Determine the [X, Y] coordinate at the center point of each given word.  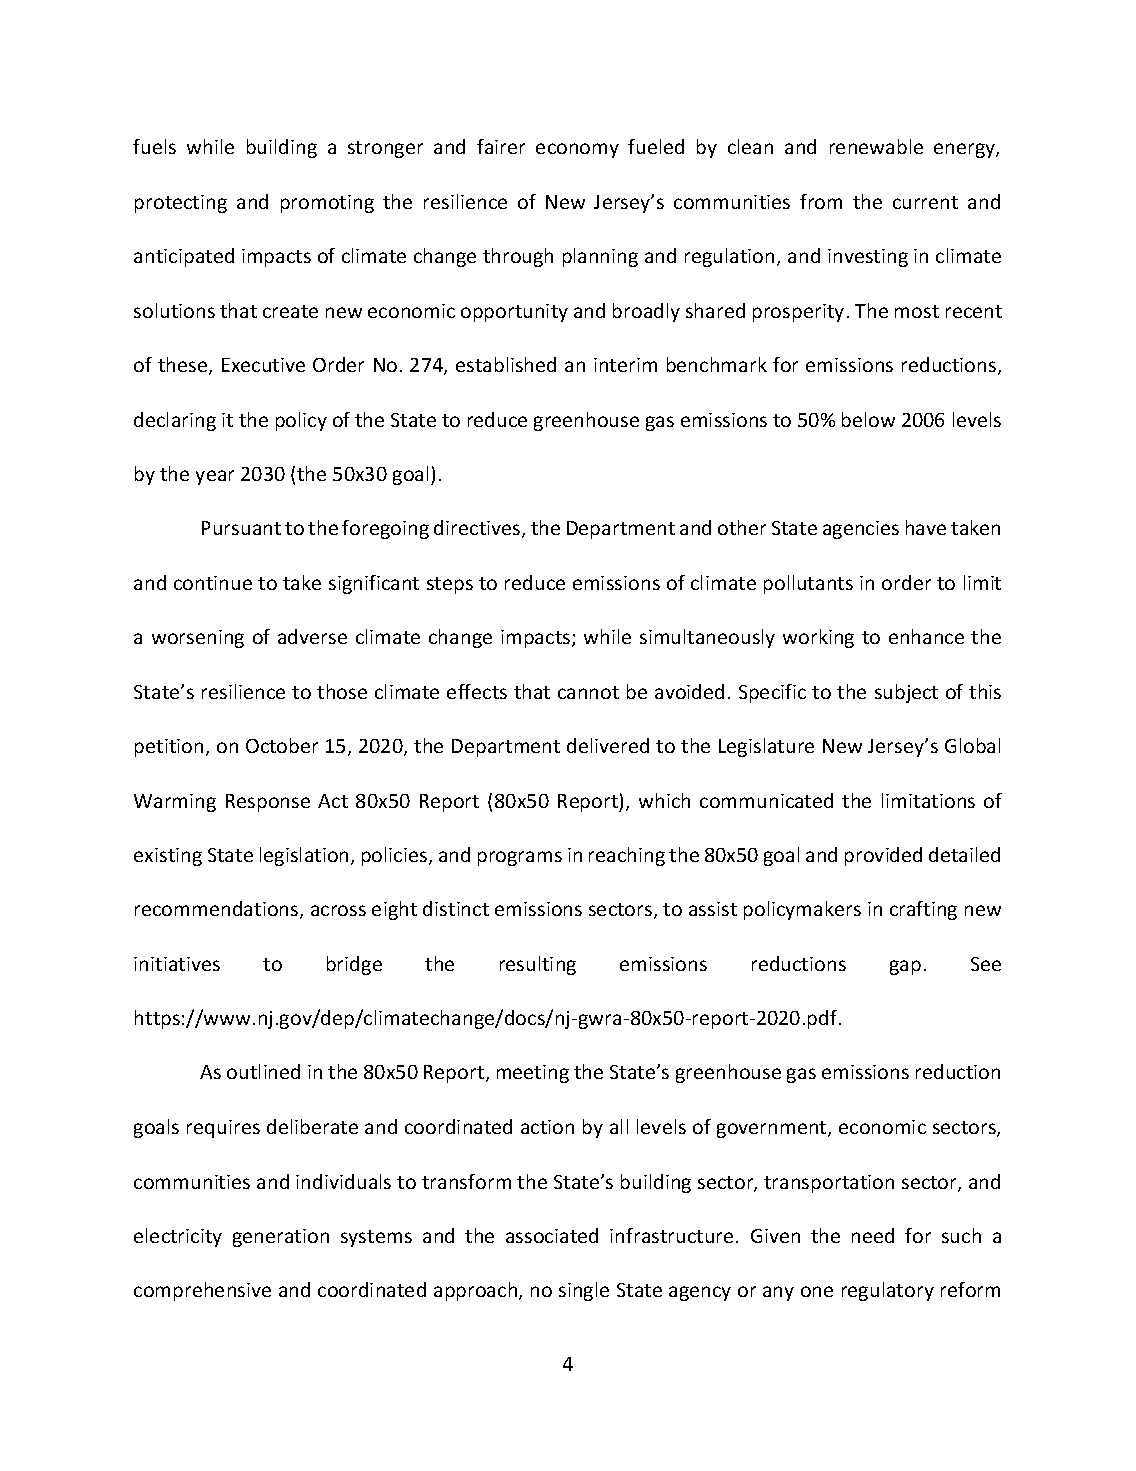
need [873, 1235]
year [215, 477]
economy [577, 150]
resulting [538, 965]
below [868, 419]
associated [552, 1235]
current [925, 202]
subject [906, 693]
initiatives [177, 964]
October [282, 745]
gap [905, 967]
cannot [588, 692]
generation [281, 1238]
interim [625, 365]
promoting [327, 204]
